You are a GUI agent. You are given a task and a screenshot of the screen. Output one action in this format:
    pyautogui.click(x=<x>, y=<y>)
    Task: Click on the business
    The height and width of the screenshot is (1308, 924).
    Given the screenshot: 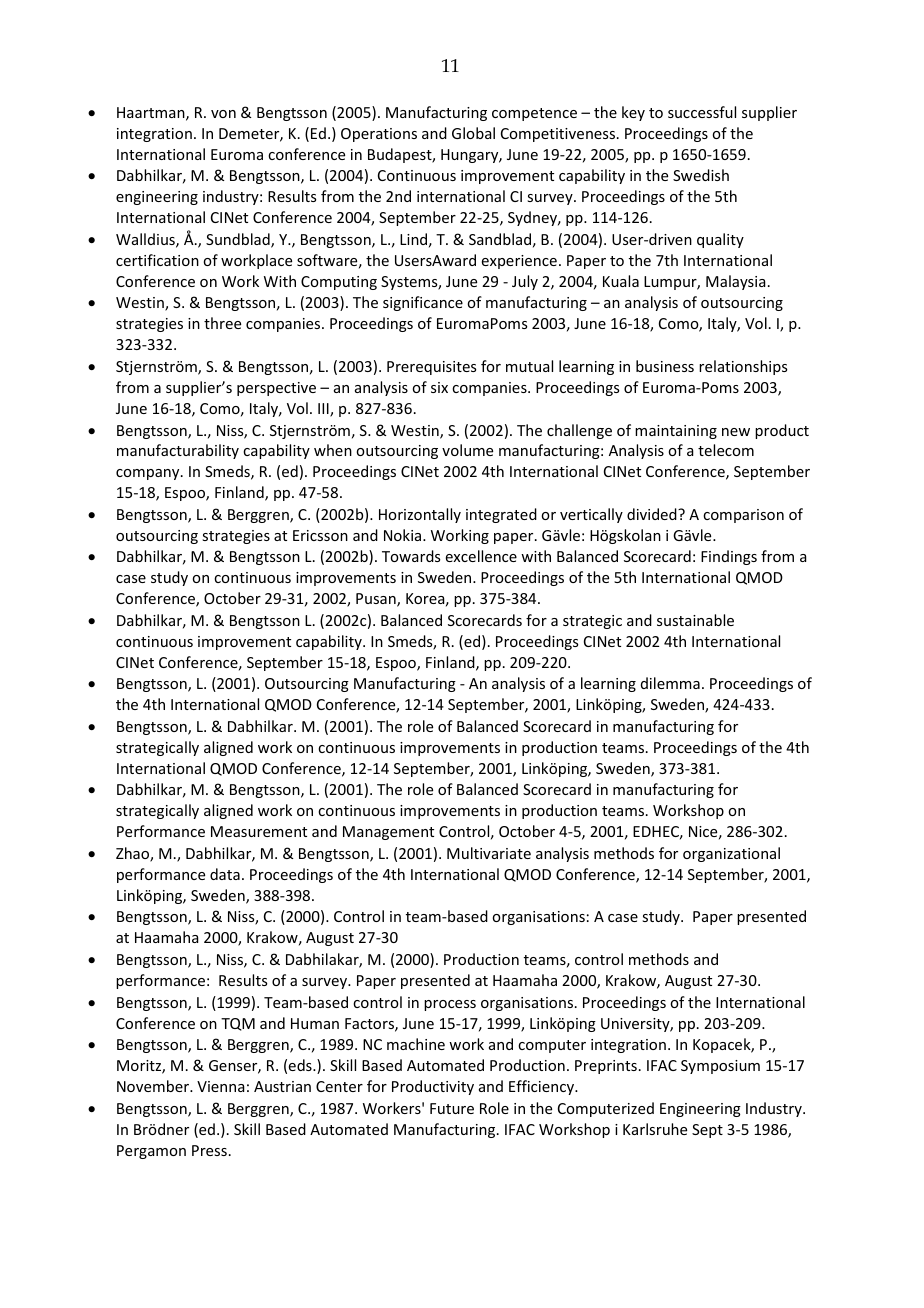 What is the action you would take?
    pyautogui.click(x=665, y=366)
